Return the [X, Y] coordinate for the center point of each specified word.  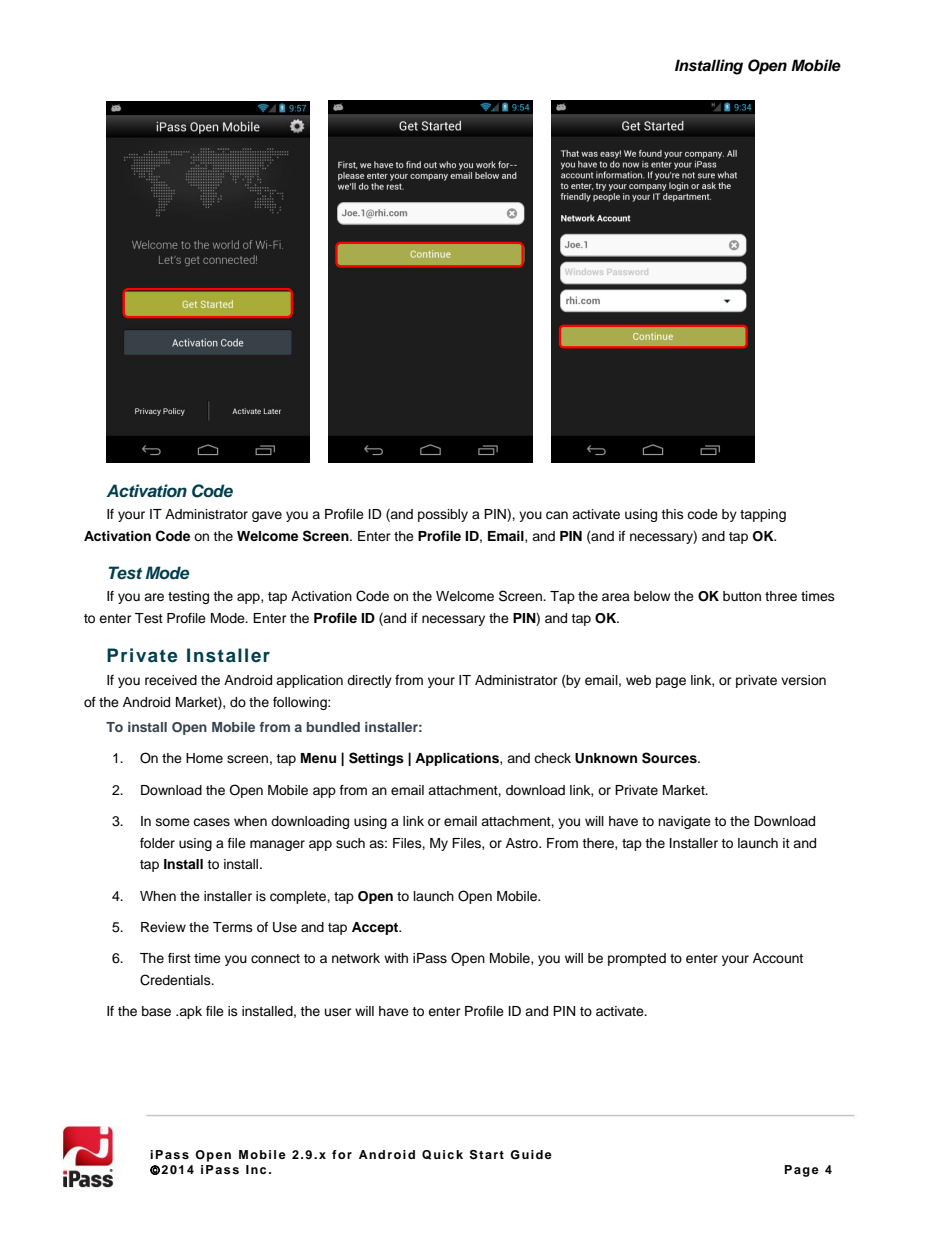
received [171, 680]
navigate [684, 822]
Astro [523, 843]
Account [778, 958]
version [803, 680]
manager [277, 845]
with [396, 958]
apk [190, 1012]
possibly [443, 515]
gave [267, 516]
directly [369, 681]
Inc [256, 1169]
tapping [763, 515]
